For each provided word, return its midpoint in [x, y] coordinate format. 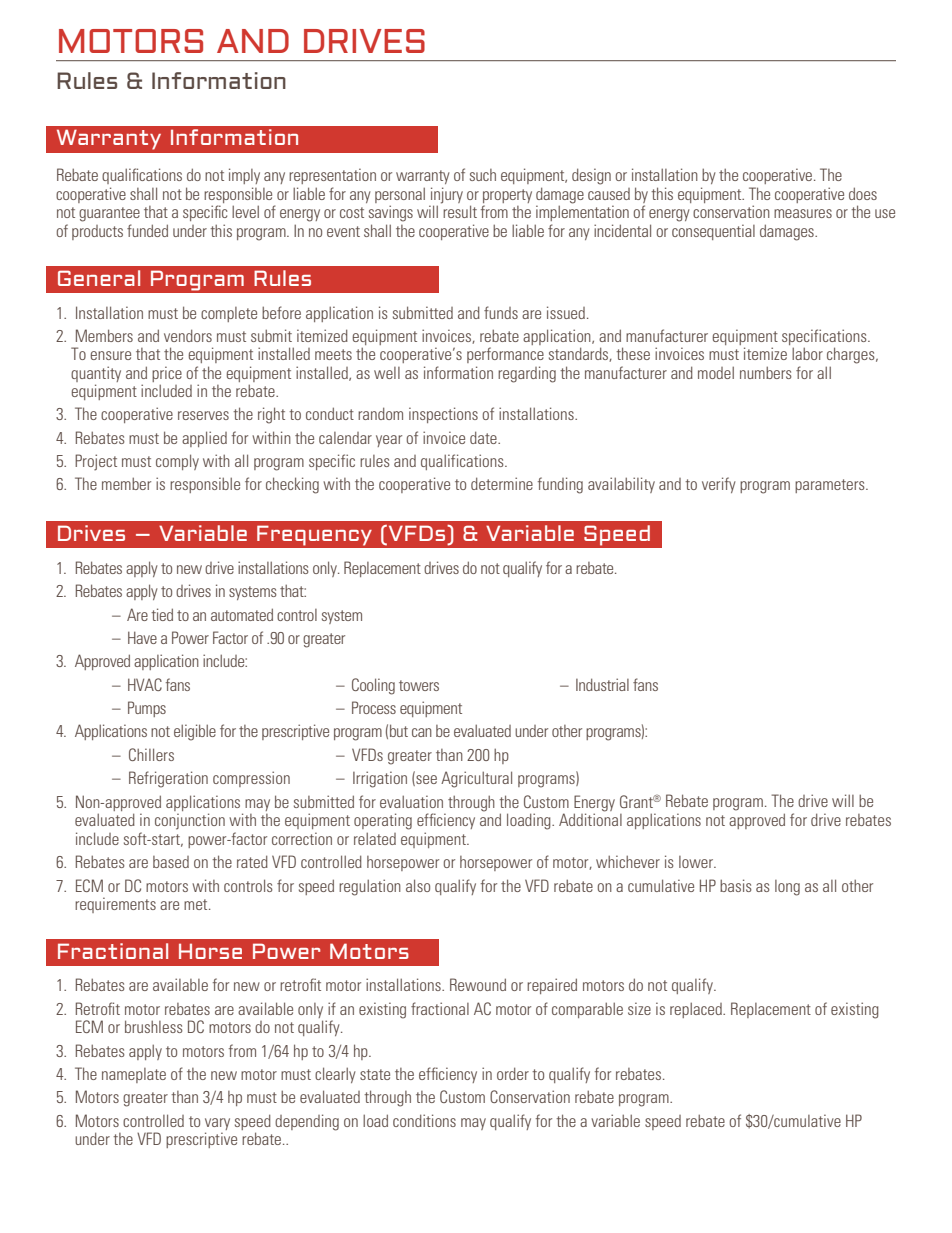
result [459, 210]
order [513, 1073]
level [245, 211]
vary [217, 1125]
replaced [697, 1010]
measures [803, 213]
